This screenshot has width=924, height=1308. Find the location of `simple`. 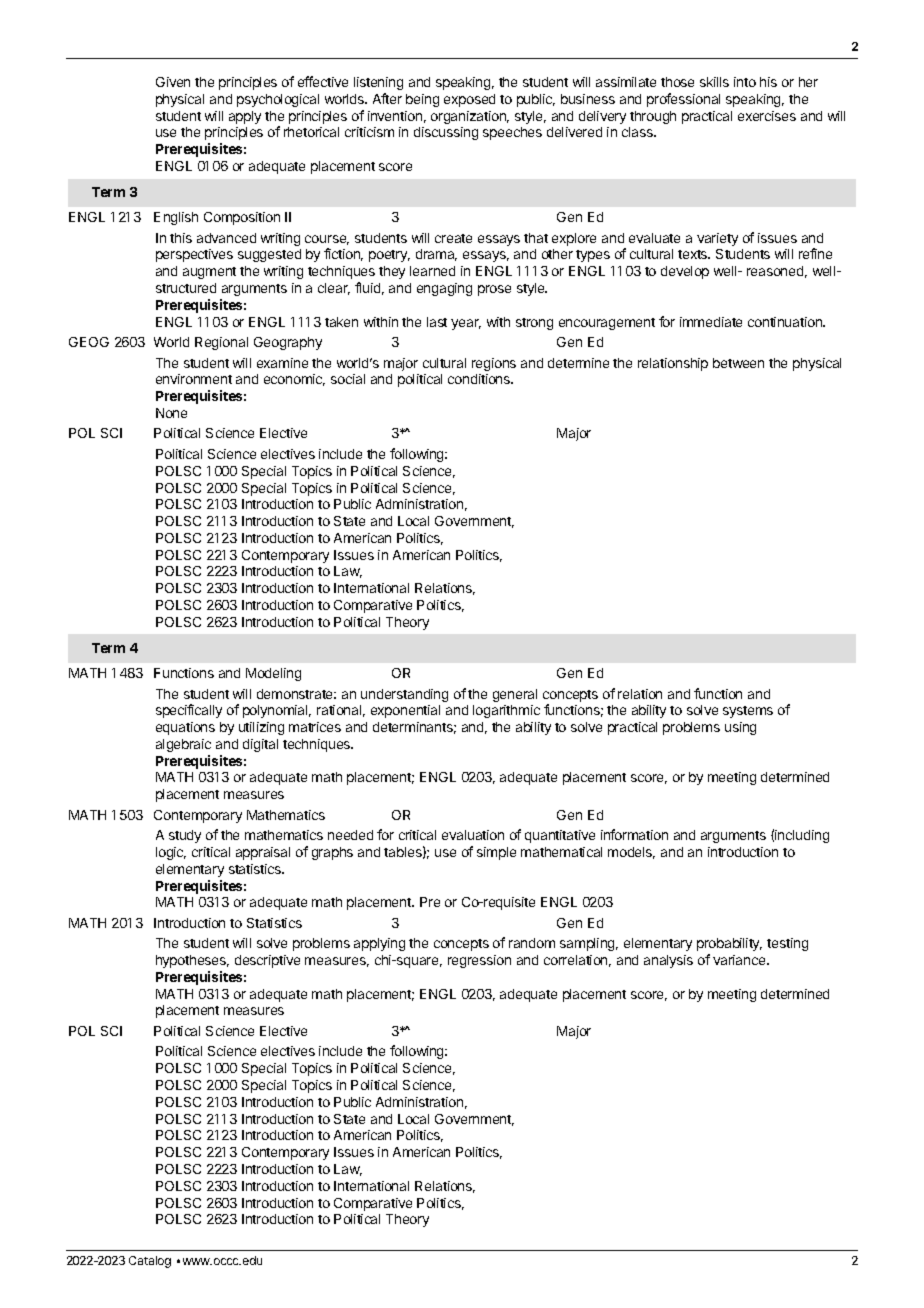

simple is located at coordinates (496, 853).
